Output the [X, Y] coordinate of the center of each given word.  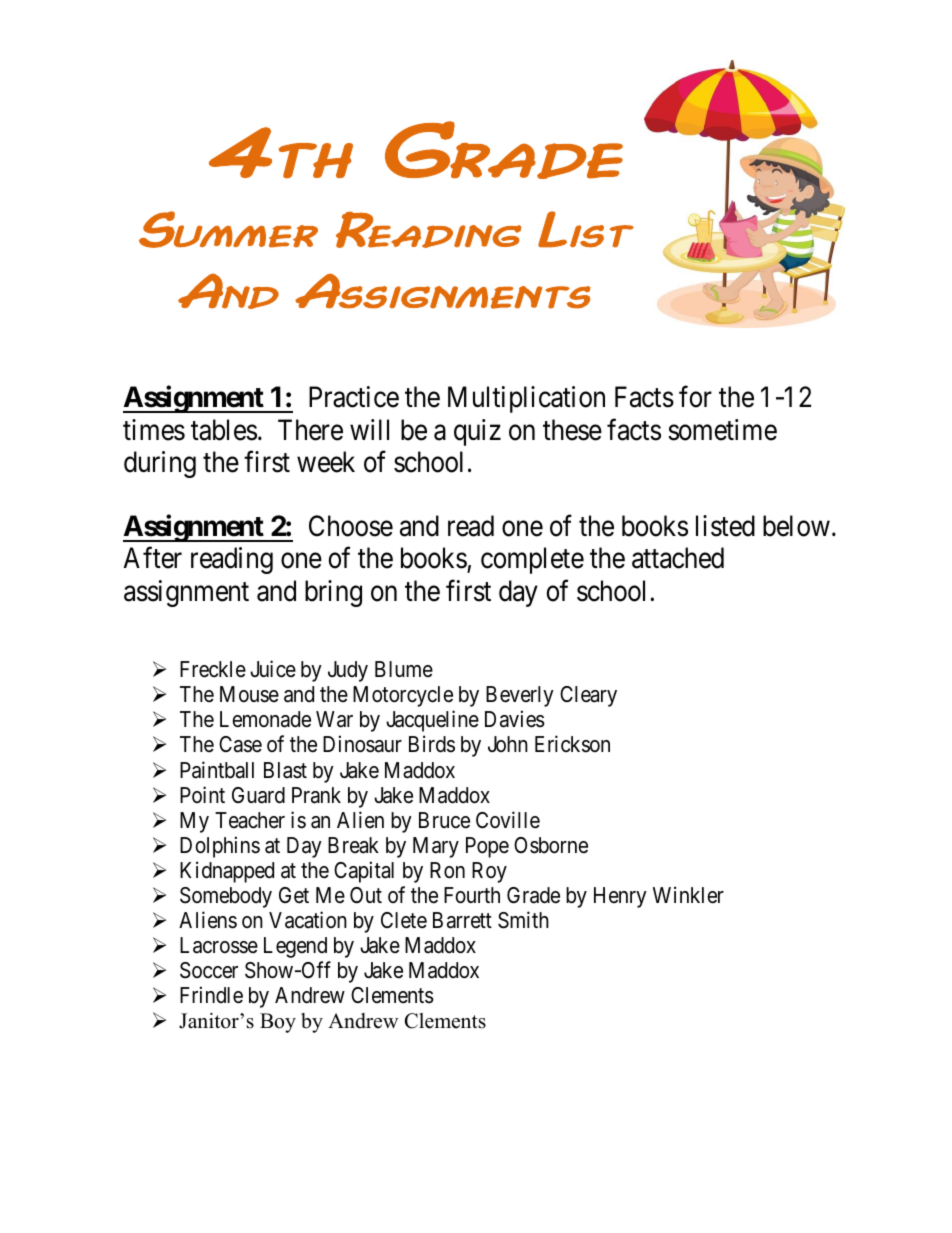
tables [224, 430]
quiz [477, 432]
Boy [278, 1023]
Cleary [588, 696]
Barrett [462, 920]
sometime [722, 430]
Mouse [249, 694]
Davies [515, 719]
